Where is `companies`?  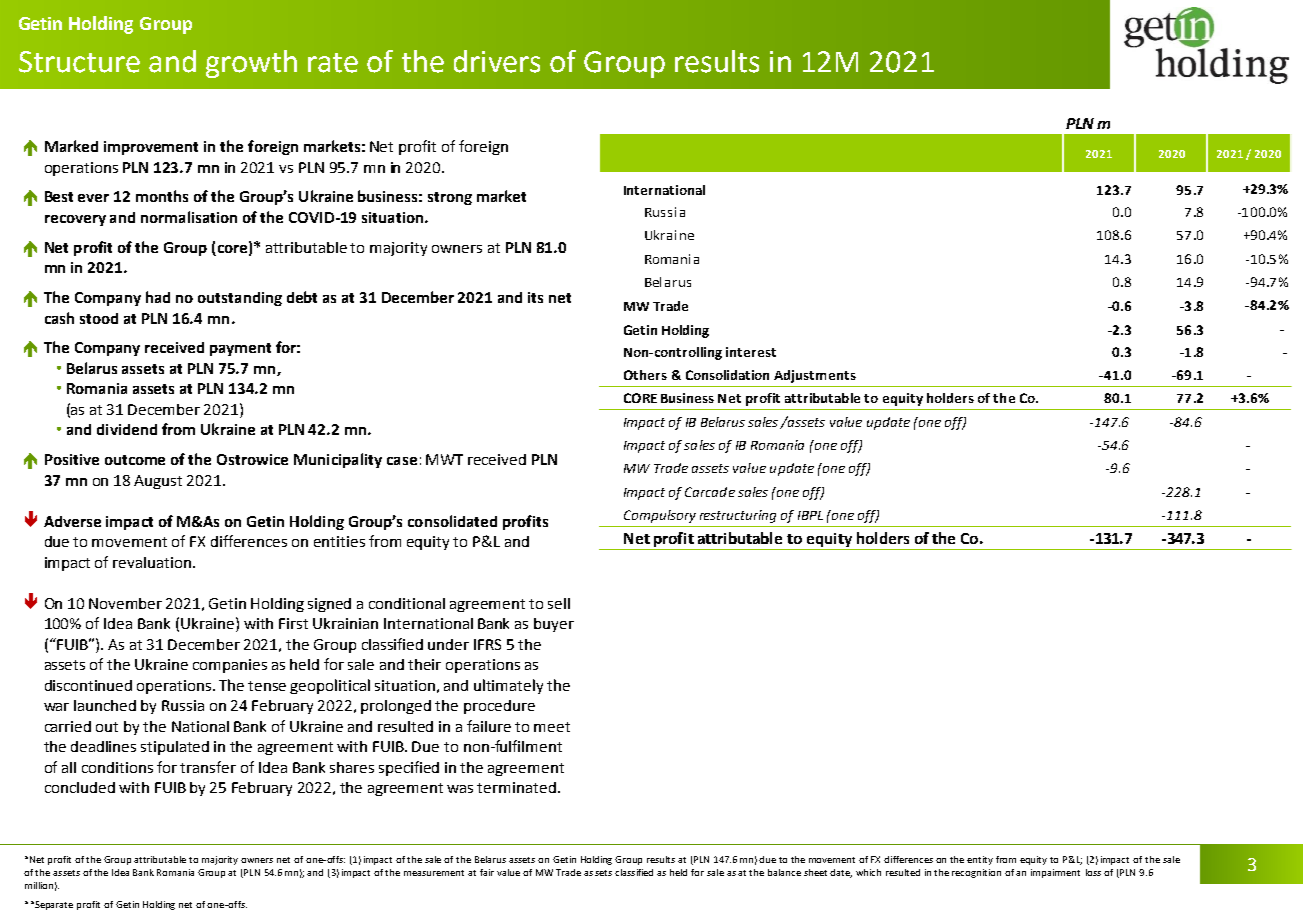 companies is located at coordinates (230, 666).
